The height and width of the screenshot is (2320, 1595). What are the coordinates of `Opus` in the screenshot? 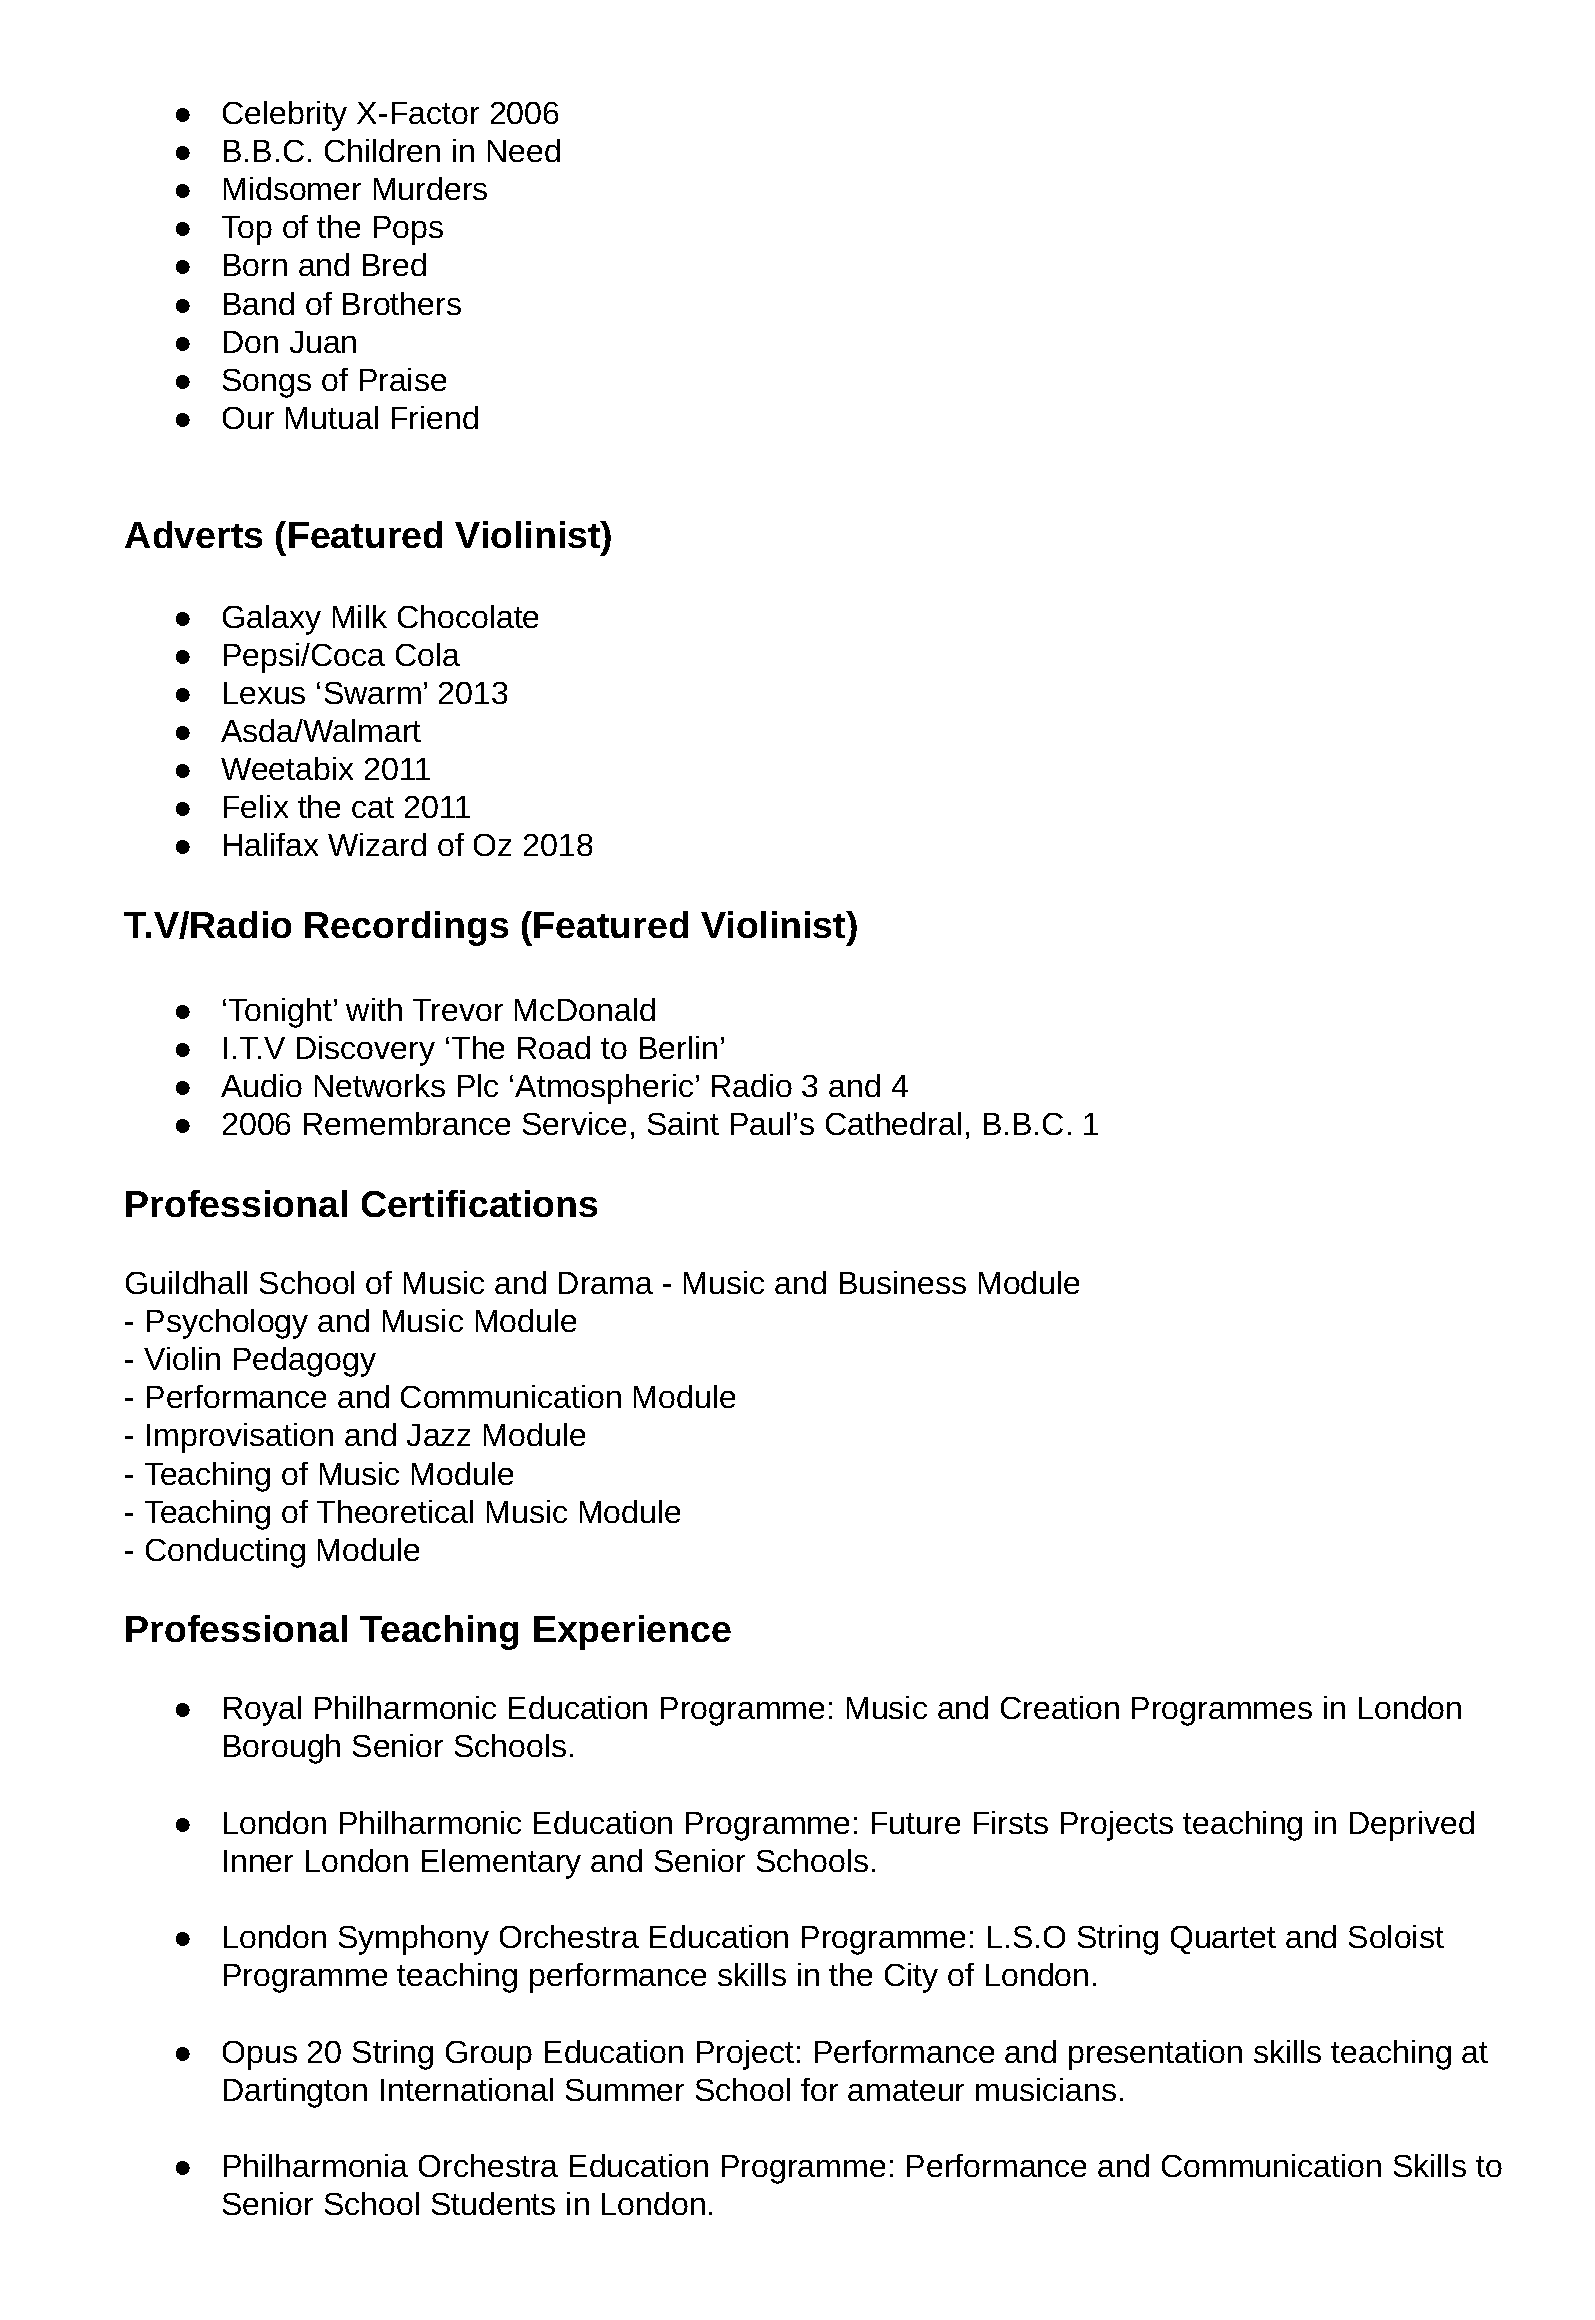 It's located at (260, 2055).
